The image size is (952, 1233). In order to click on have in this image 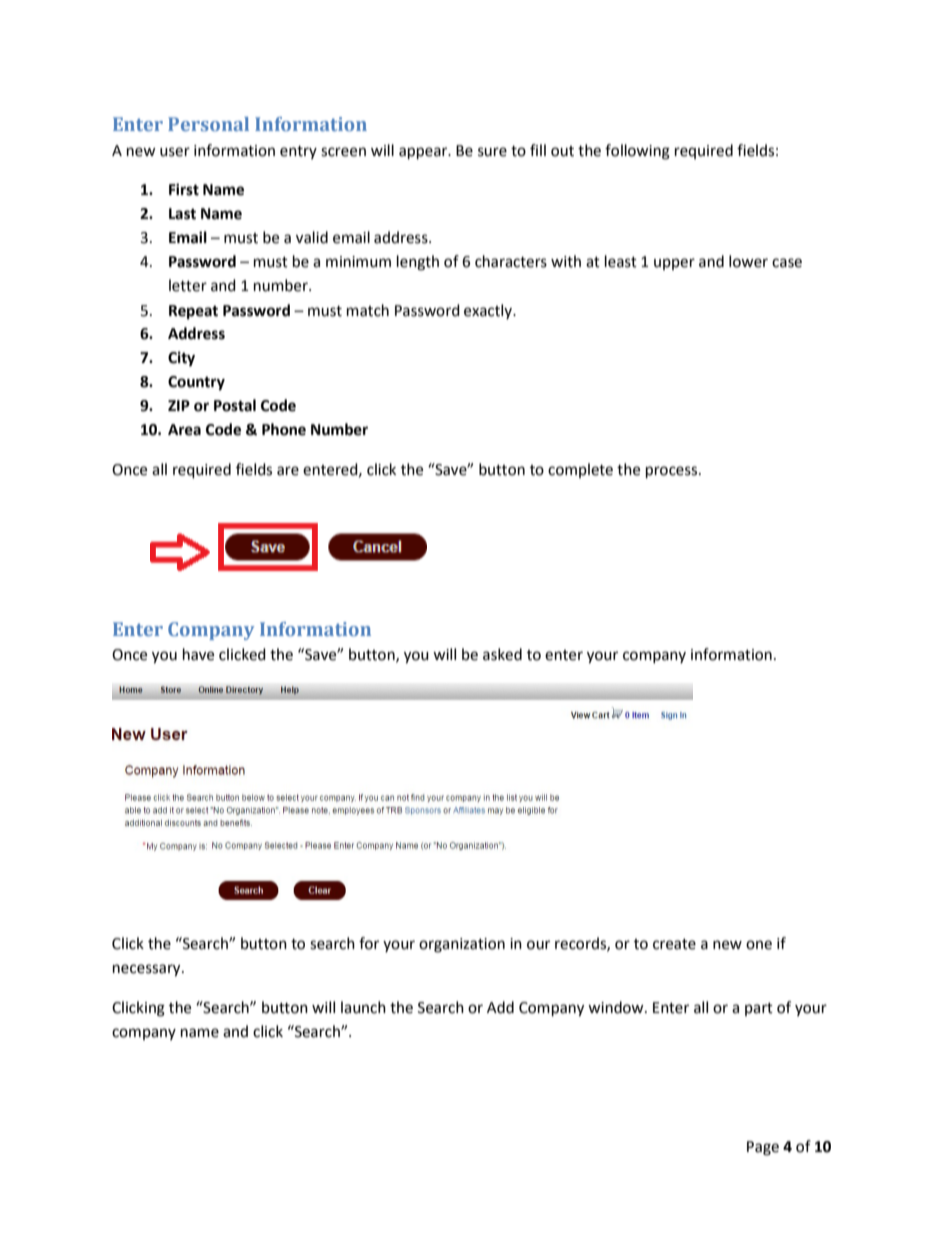, I will do `click(198, 654)`.
